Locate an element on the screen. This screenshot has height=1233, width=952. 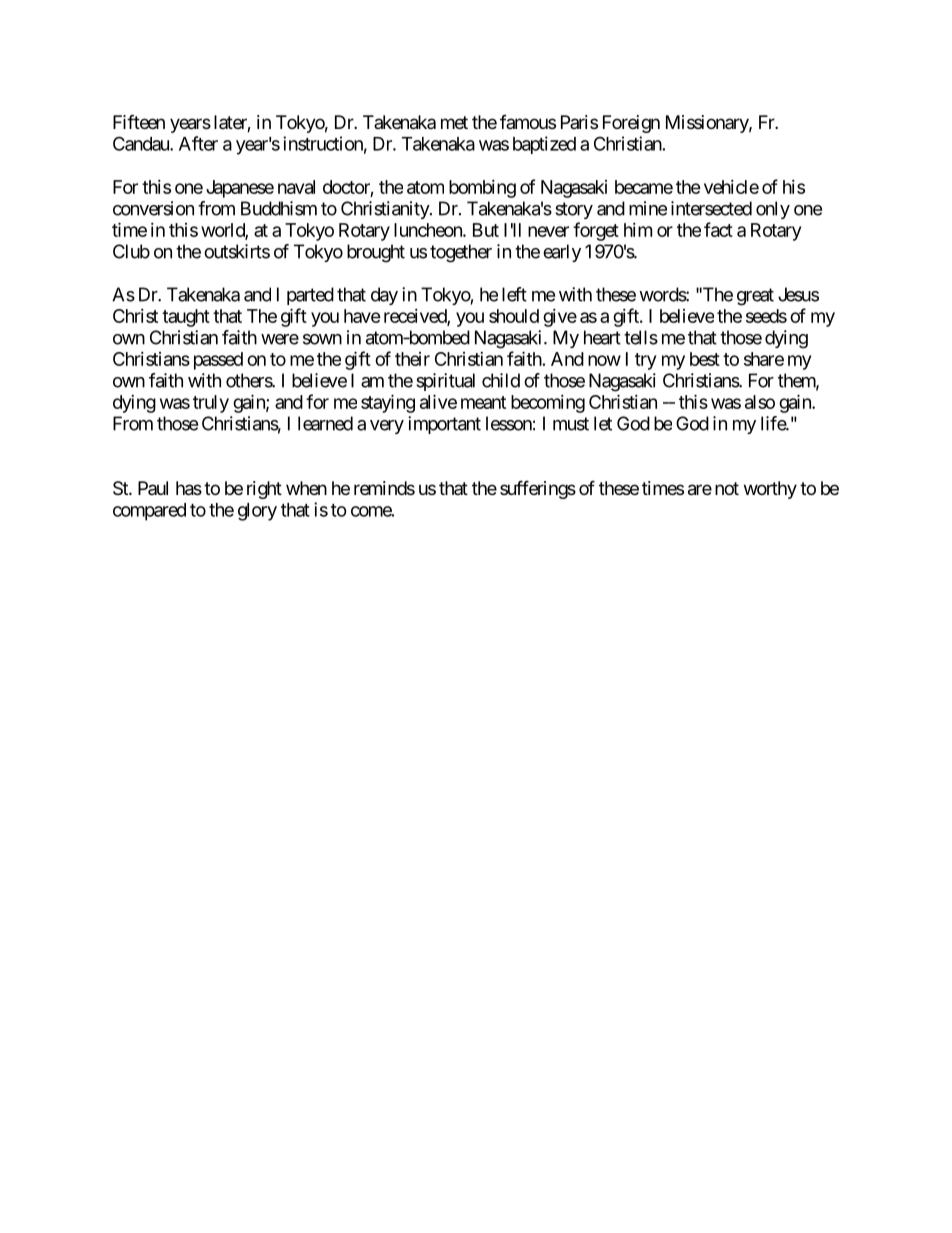
great is located at coordinates (755, 297).
